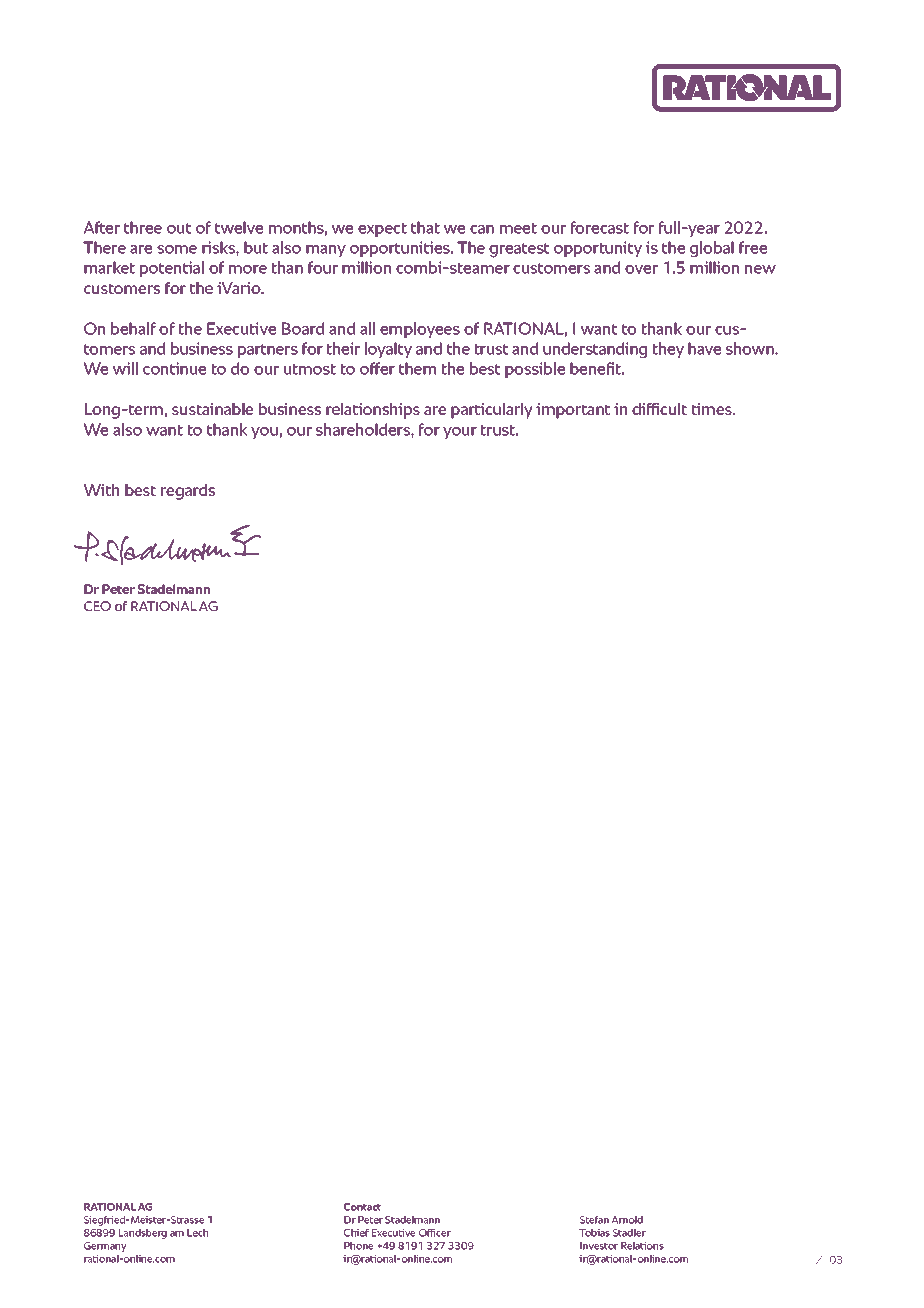 The width and height of the document is (924, 1308). I want to click on Contact, so click(362, 1207).
